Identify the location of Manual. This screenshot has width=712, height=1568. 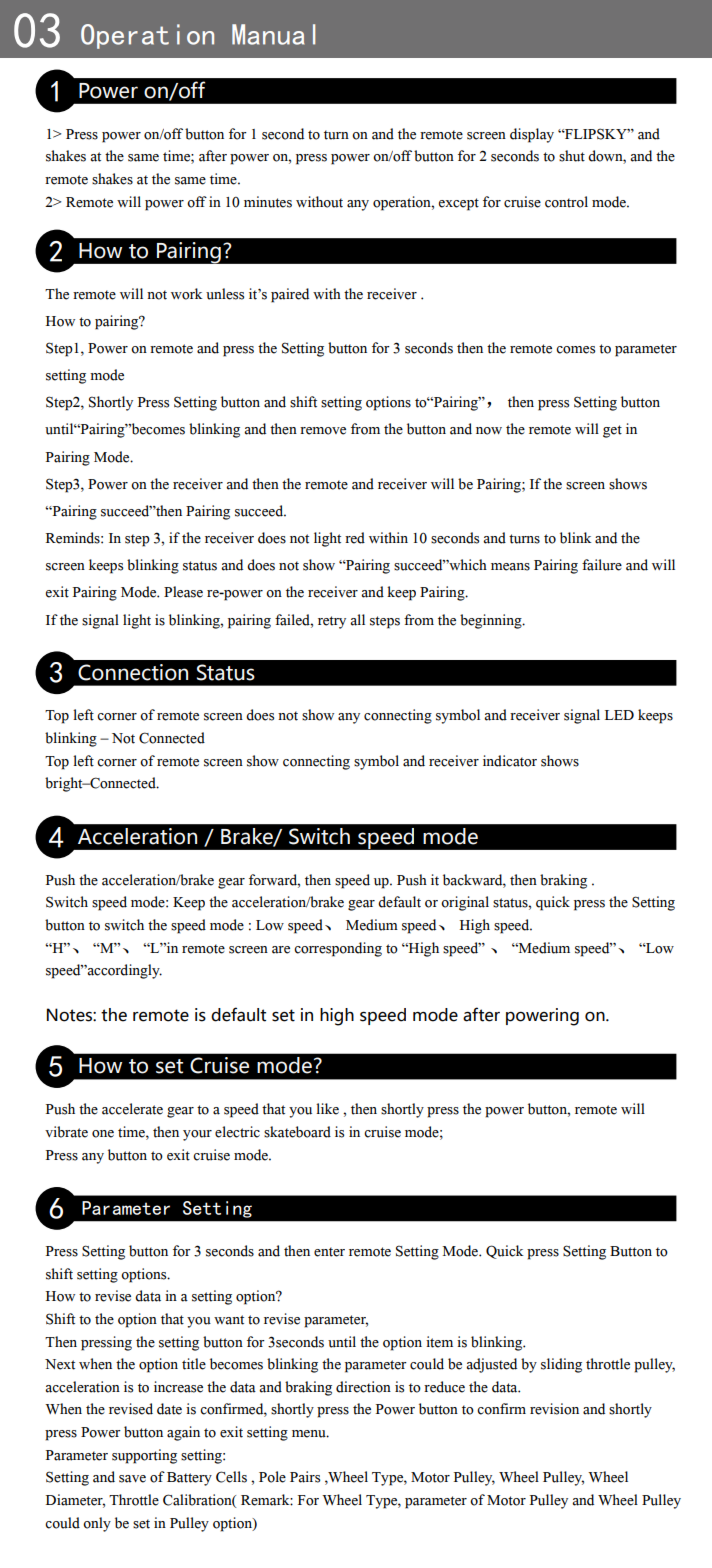
(273, 34).
